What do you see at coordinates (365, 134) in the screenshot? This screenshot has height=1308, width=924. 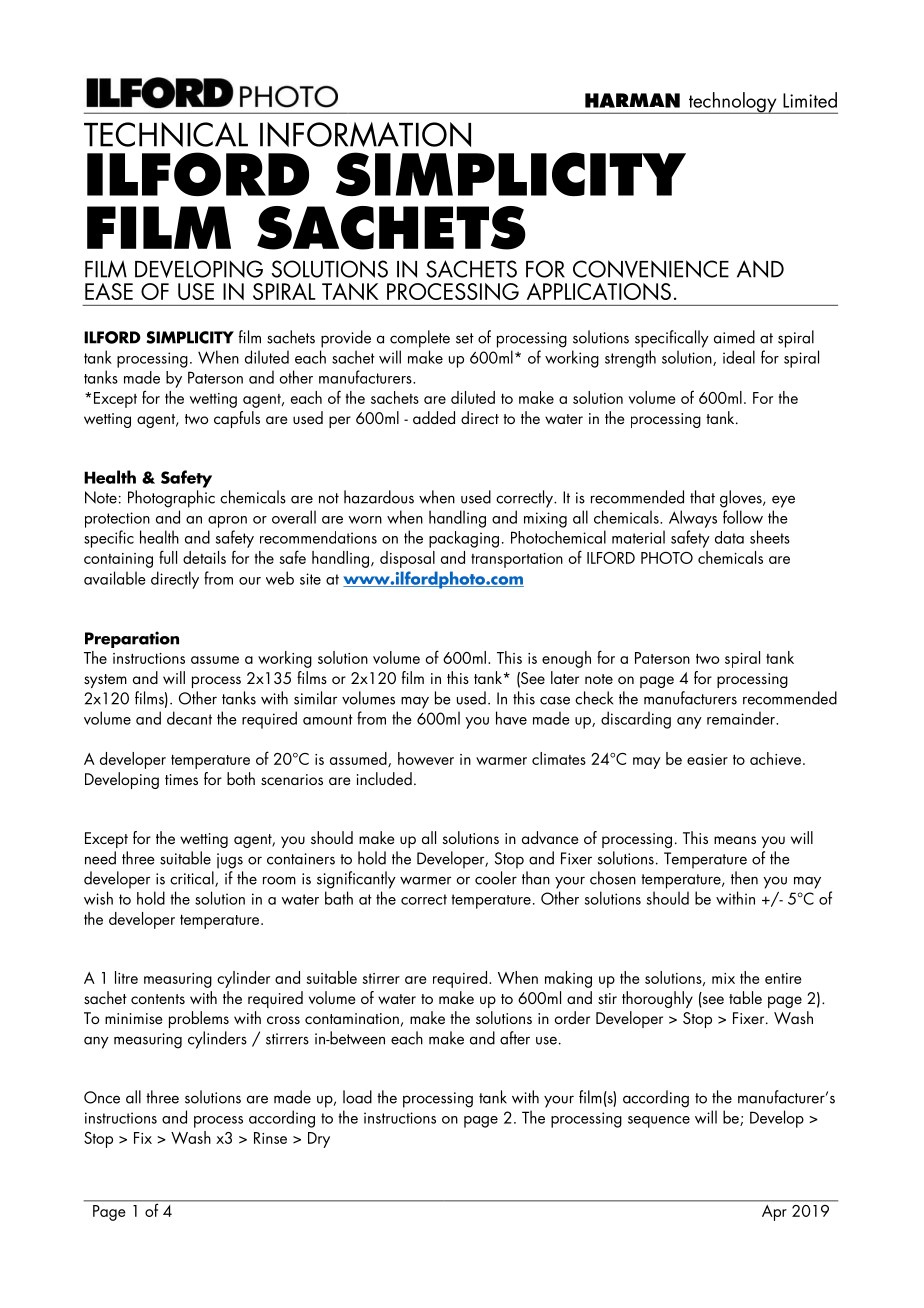 I see `INFORMATION` at bounding box center [365, 134].
